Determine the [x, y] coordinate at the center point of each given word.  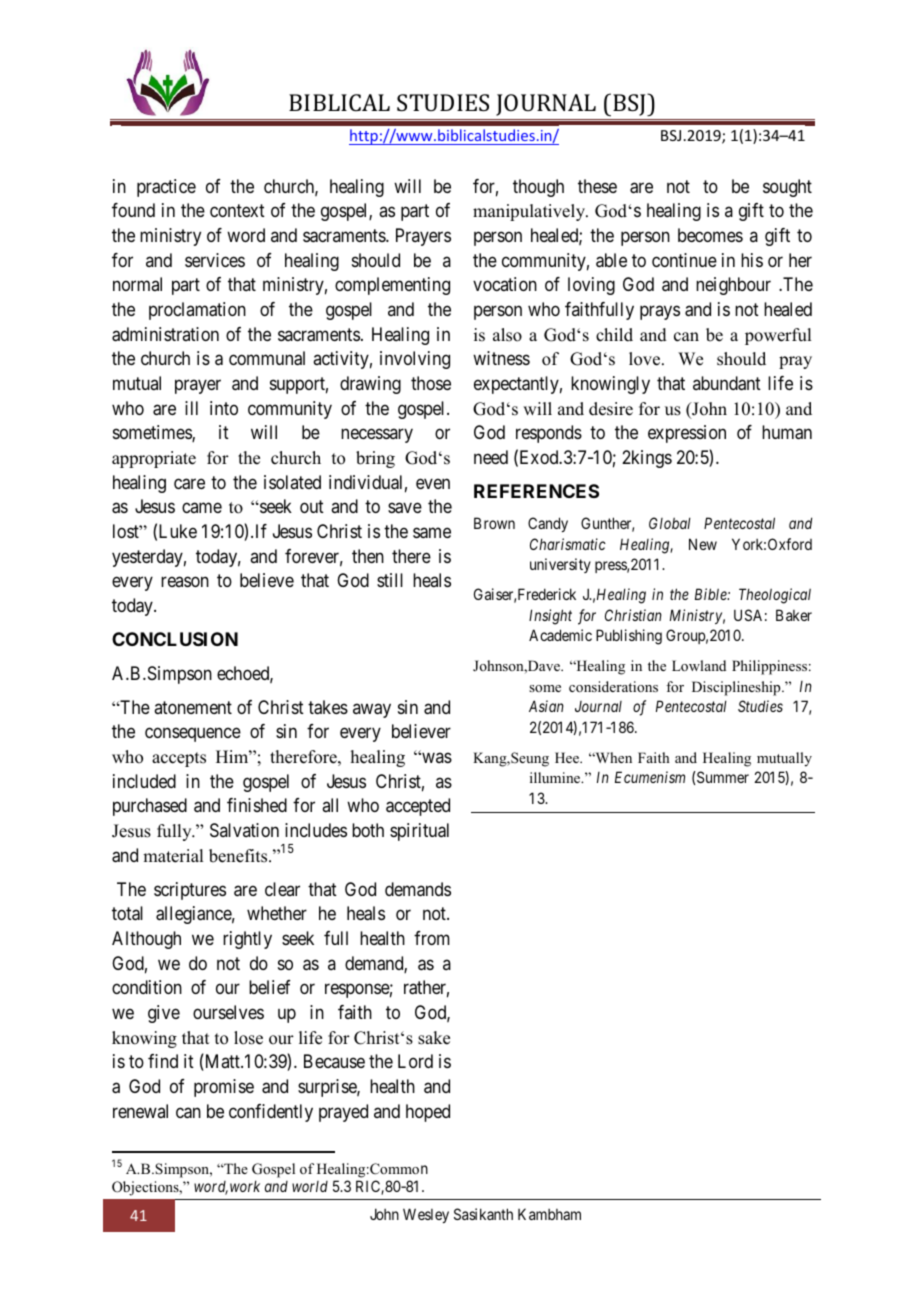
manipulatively [530, 212]
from [432, 938]
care [189, 484]
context [237, 211]
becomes [710, 235]
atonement [193, 707]
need [491, 457]
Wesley [426, 1215]
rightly [247, 940]
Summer [722, 777]
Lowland [699, 665]
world [310, 1186]
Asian [546, 706]
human [787, 432]
